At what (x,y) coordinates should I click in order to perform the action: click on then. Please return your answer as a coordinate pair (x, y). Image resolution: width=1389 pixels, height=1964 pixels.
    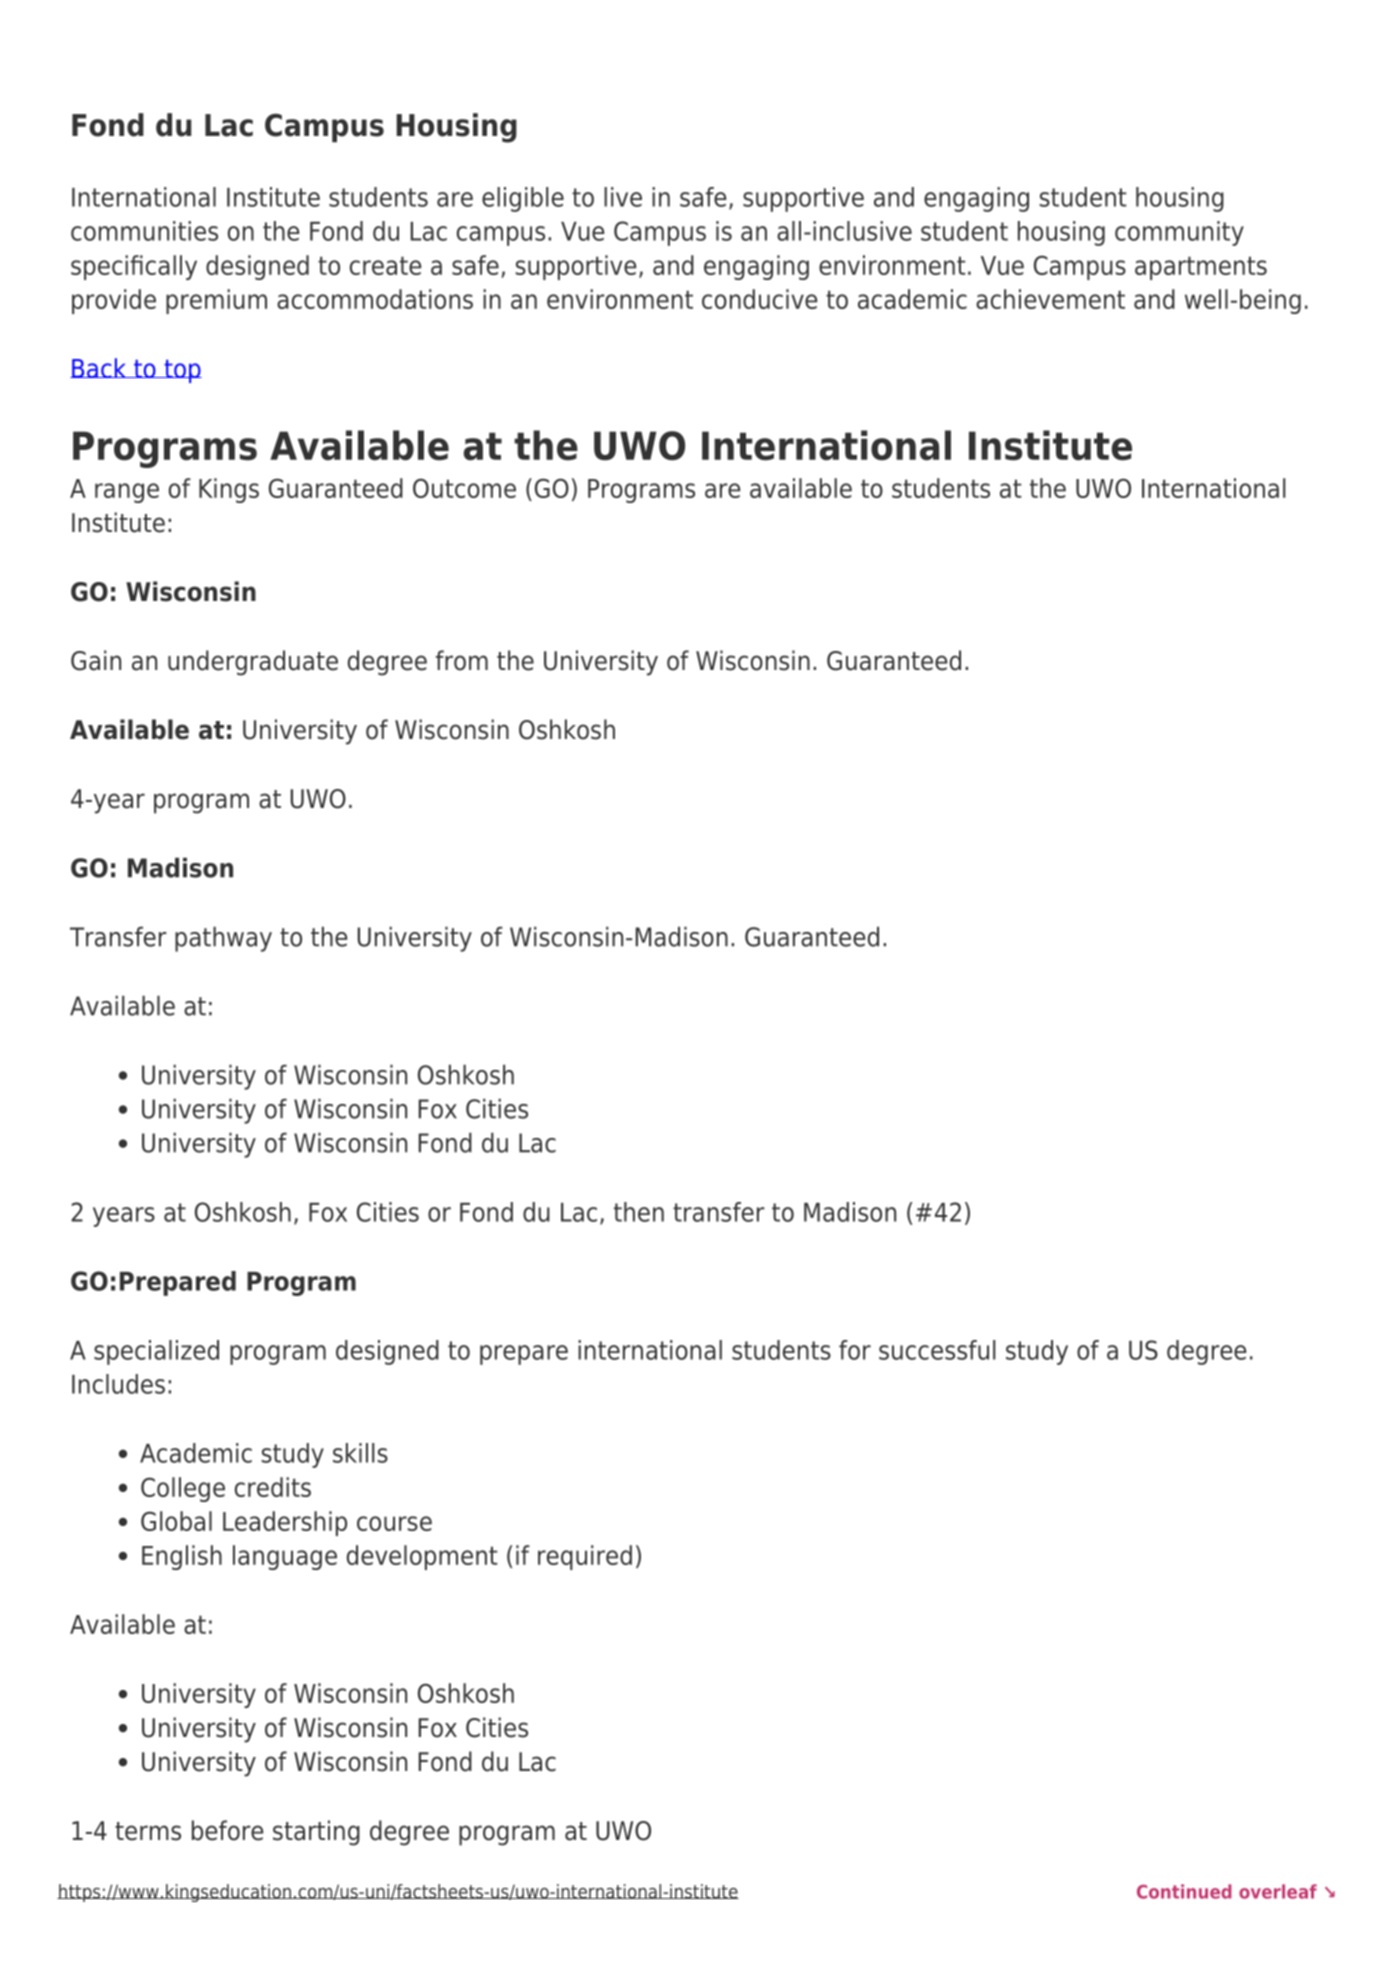
    Looking at the image, I should click on (639, 1212).
